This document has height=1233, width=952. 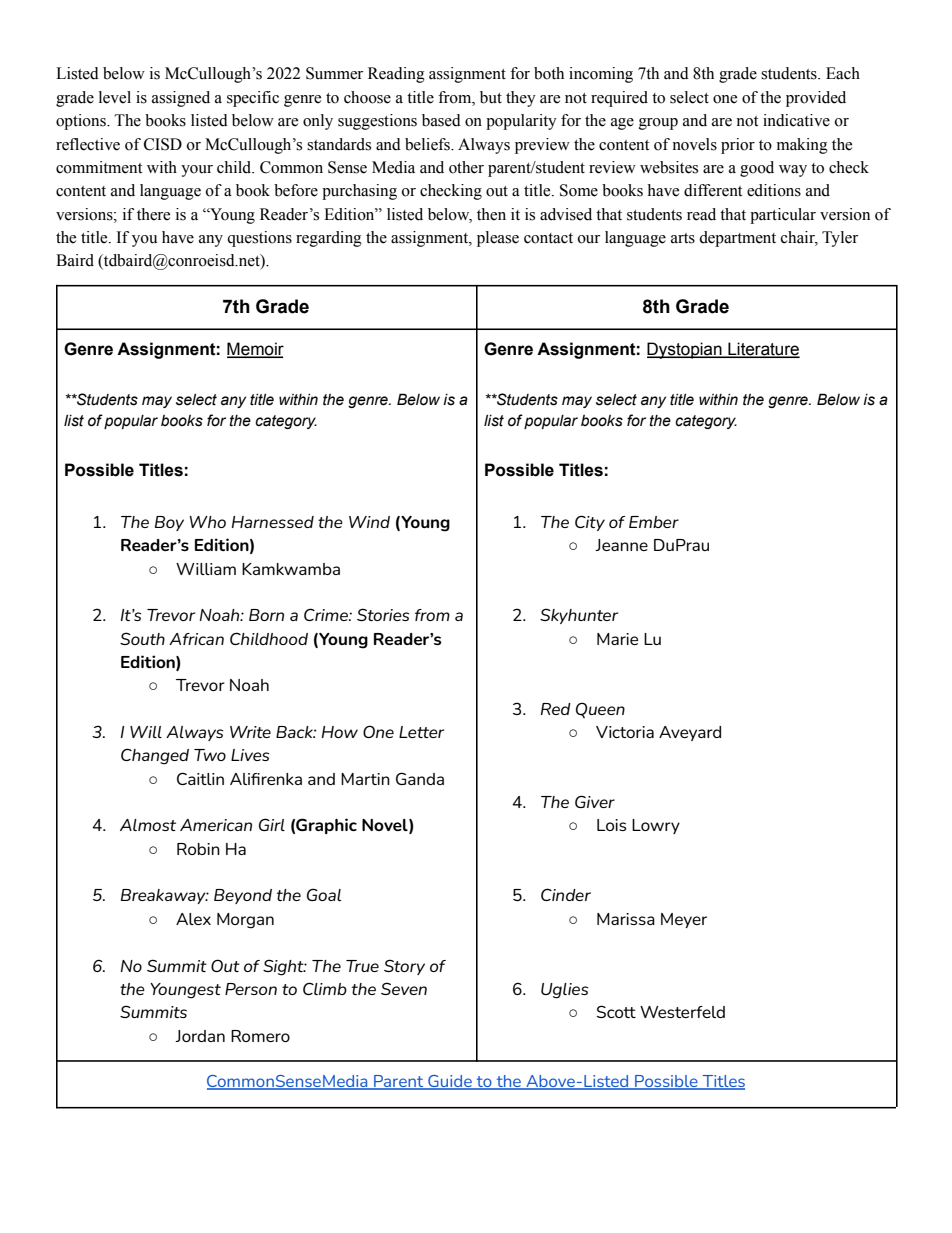 I want to click on assigned, so click(x=181, y=99).
